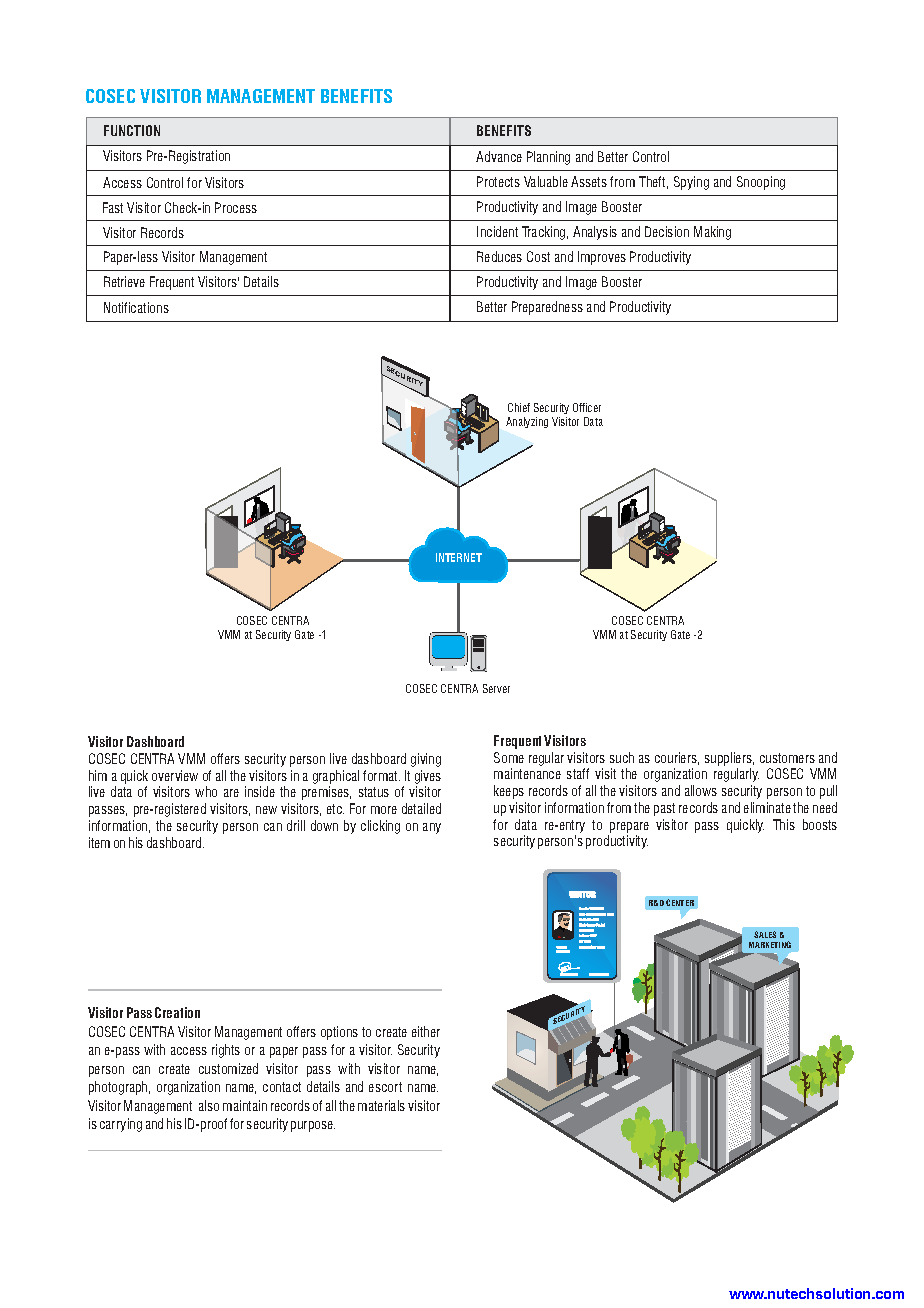 The height and width of the image is (1308, 924). What do you see at coordinates (787, 758) in the image?
I see `customers` at bounding box center [787, 758].
